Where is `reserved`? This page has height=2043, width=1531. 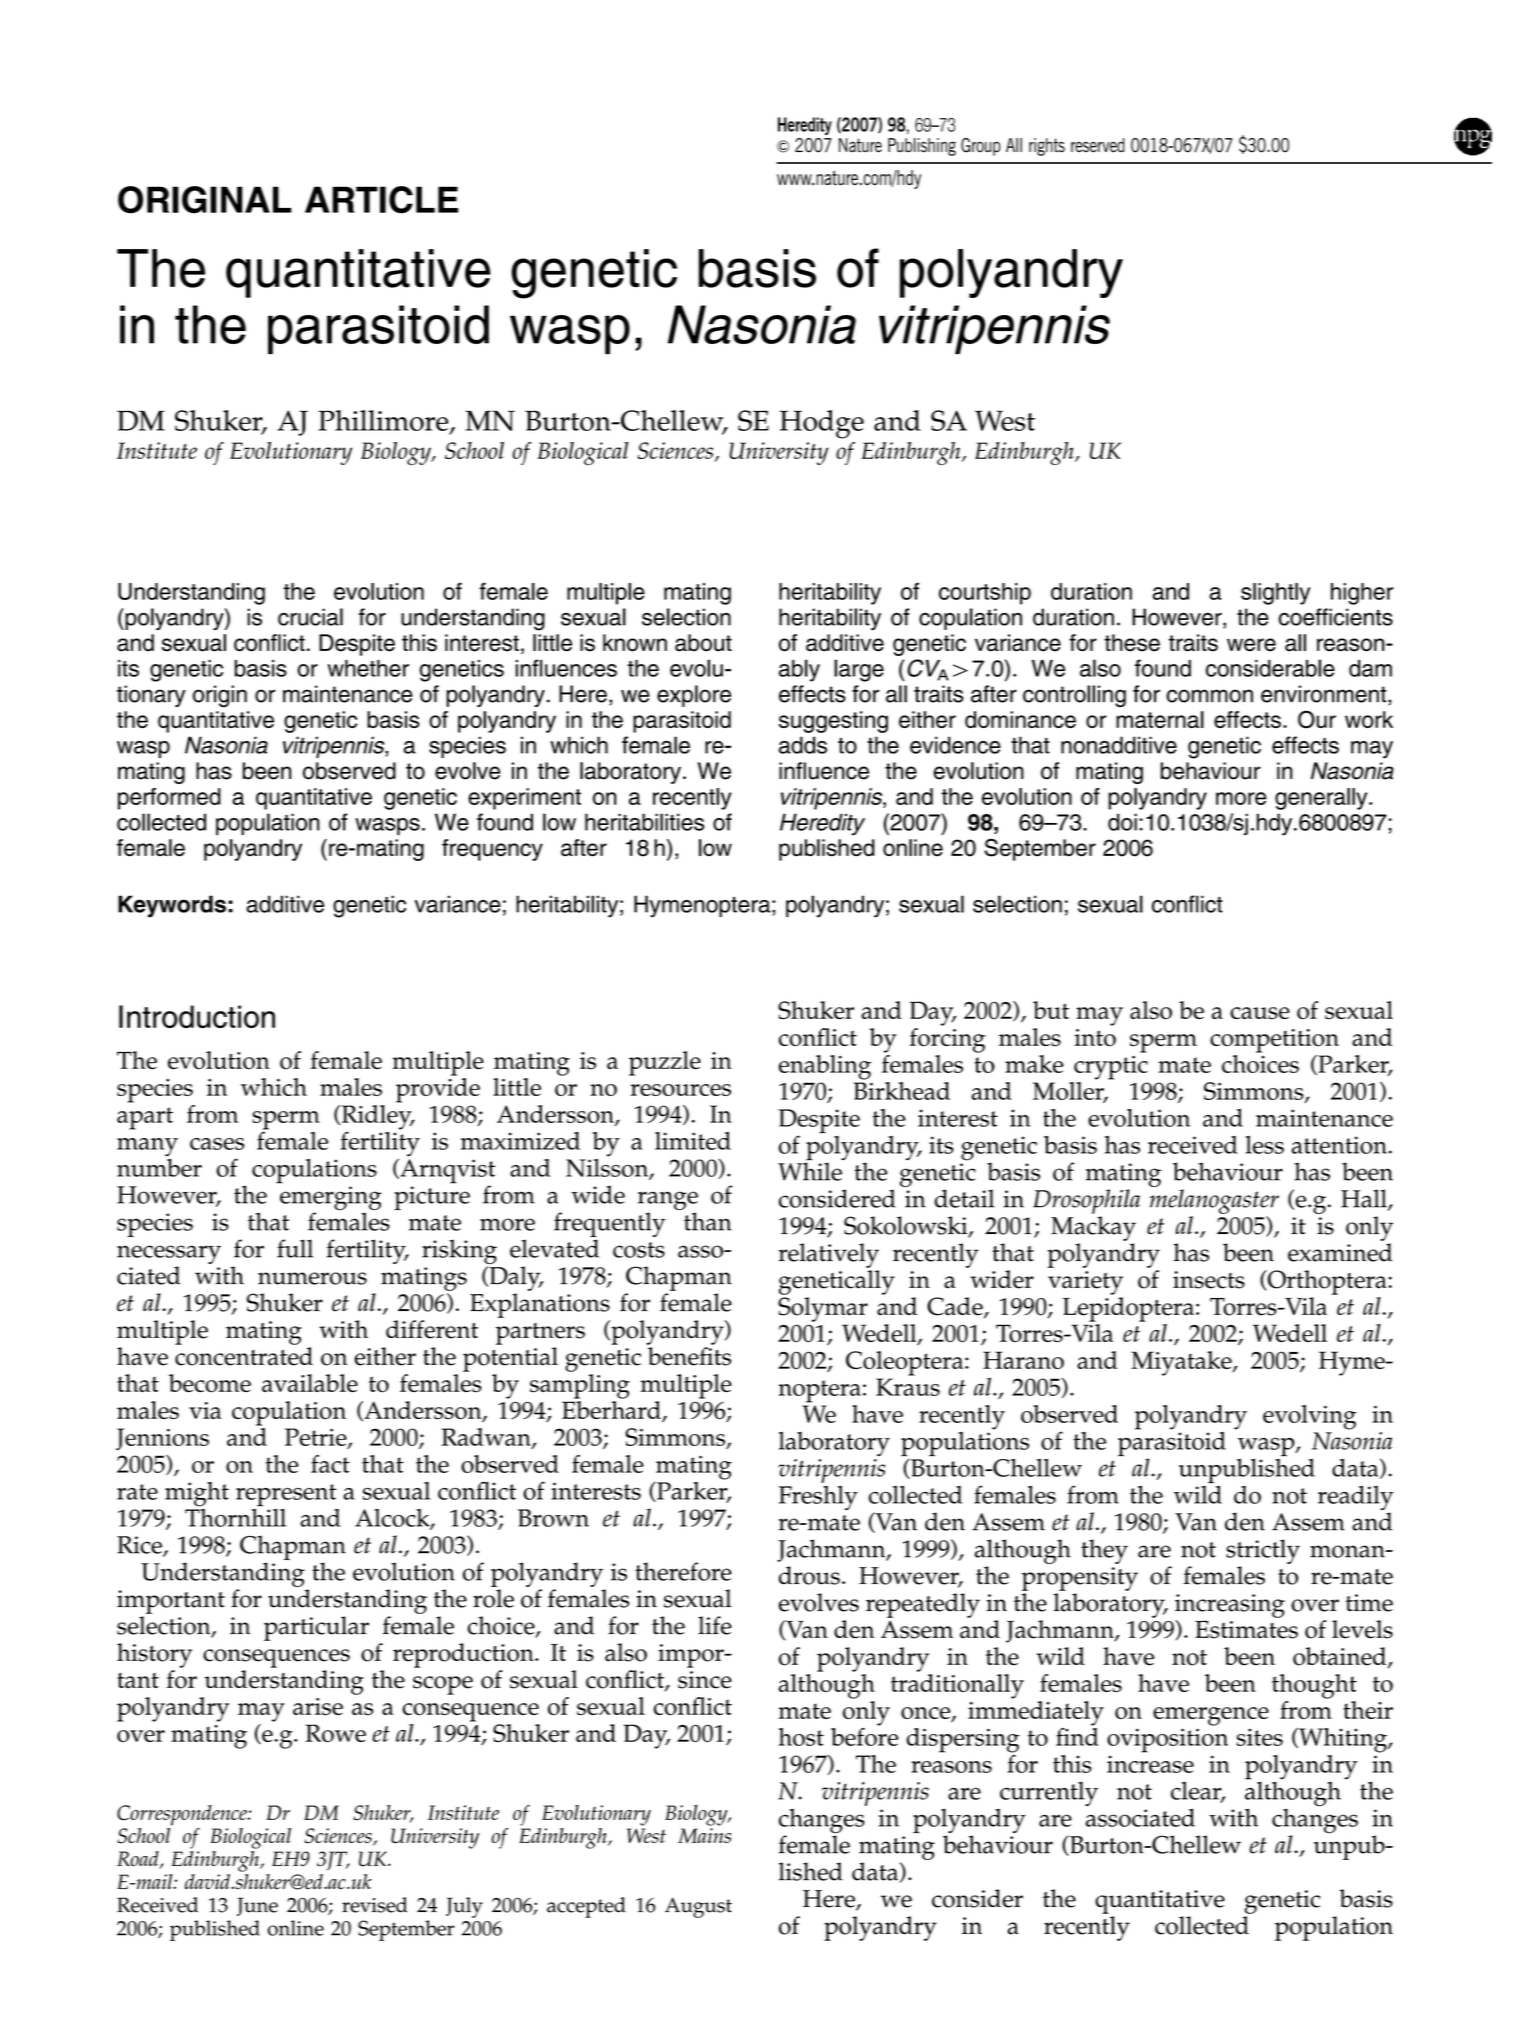
reserved is located at coordinates (1098, 145).
